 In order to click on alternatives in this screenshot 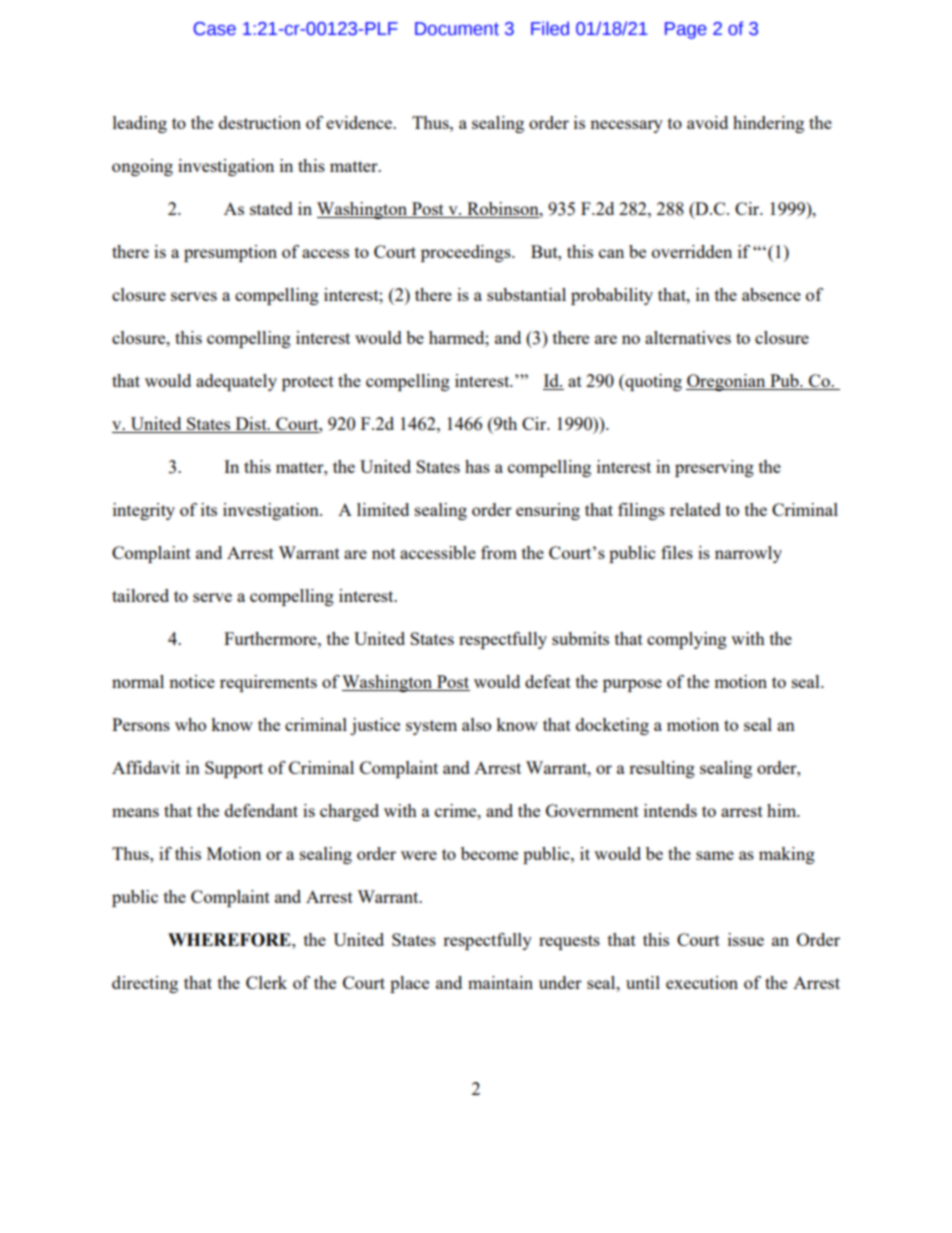, I will do `click(688, 337)`.
